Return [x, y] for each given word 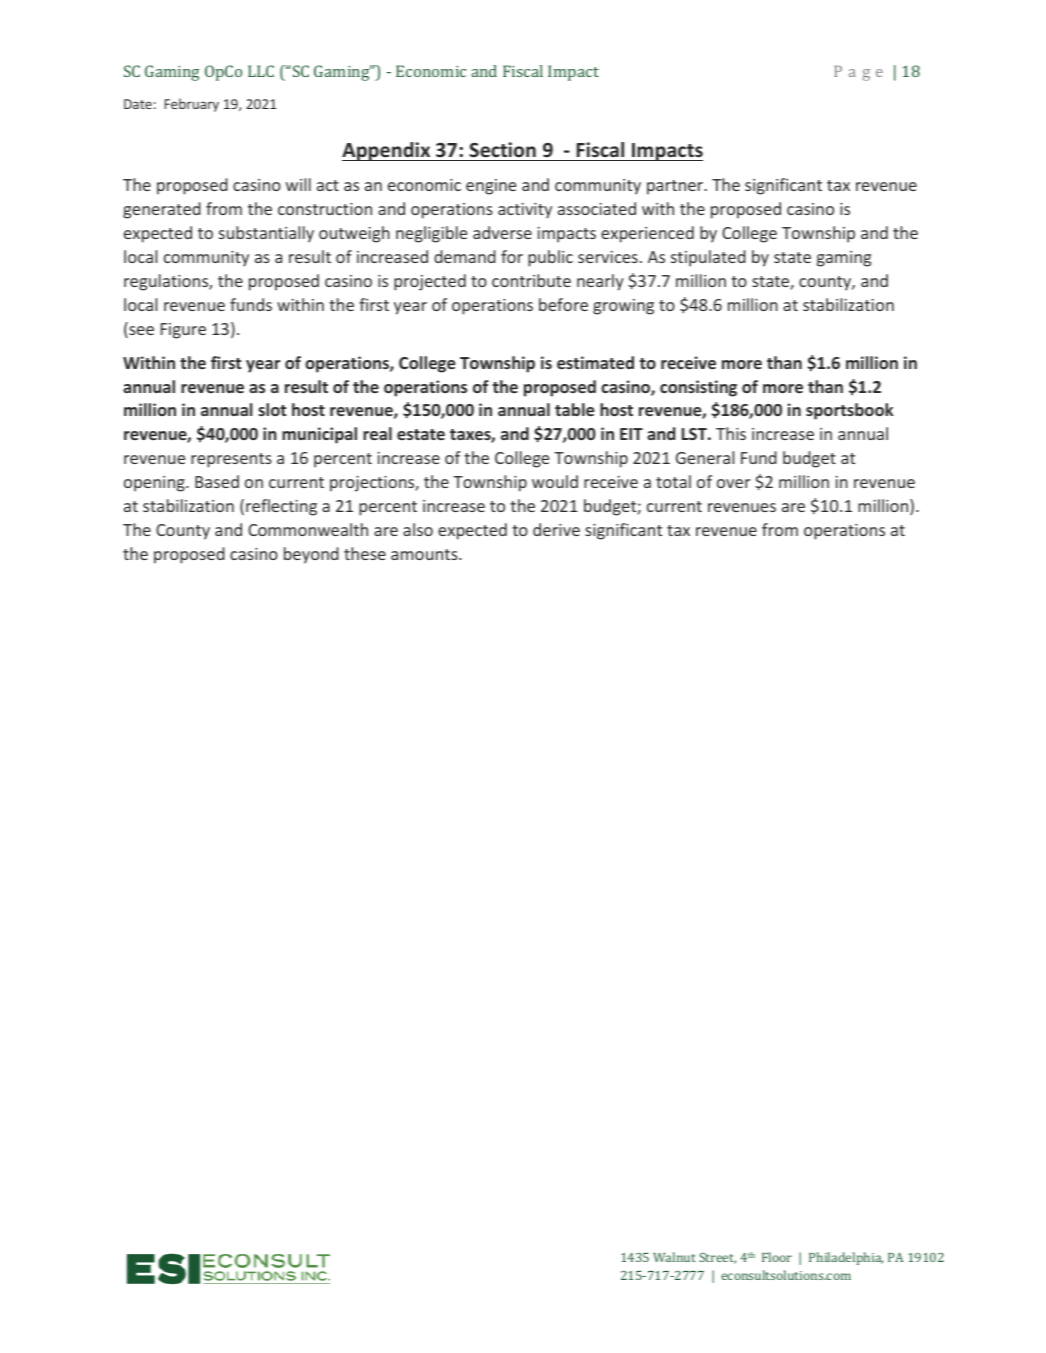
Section [502, 150]
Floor [777, 1257]
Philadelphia [846, 1258]
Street [717, 1258]
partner [676, 187]
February [192, 105]
